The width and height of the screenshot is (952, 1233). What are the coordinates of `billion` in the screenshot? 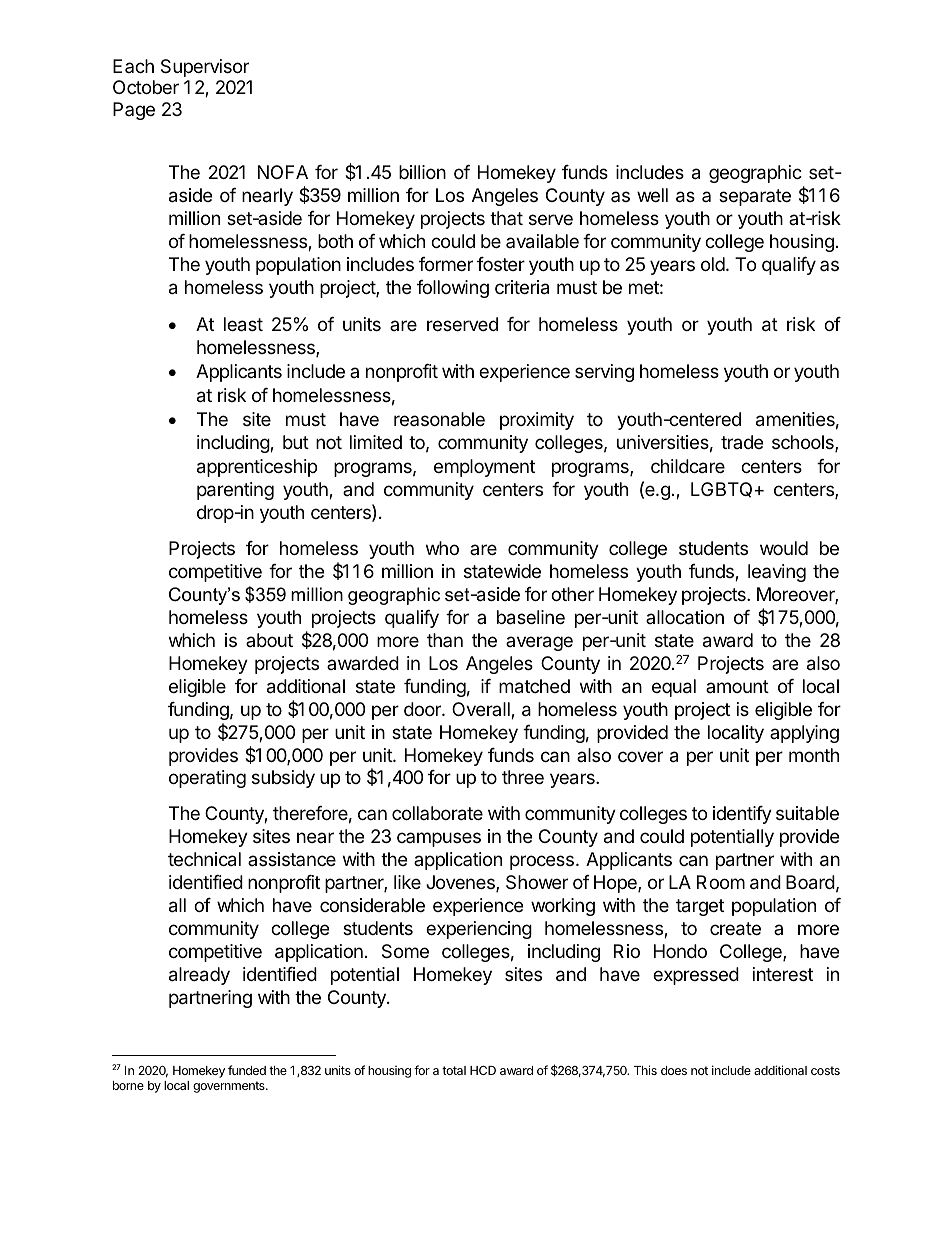 It's located at (422, 172).
